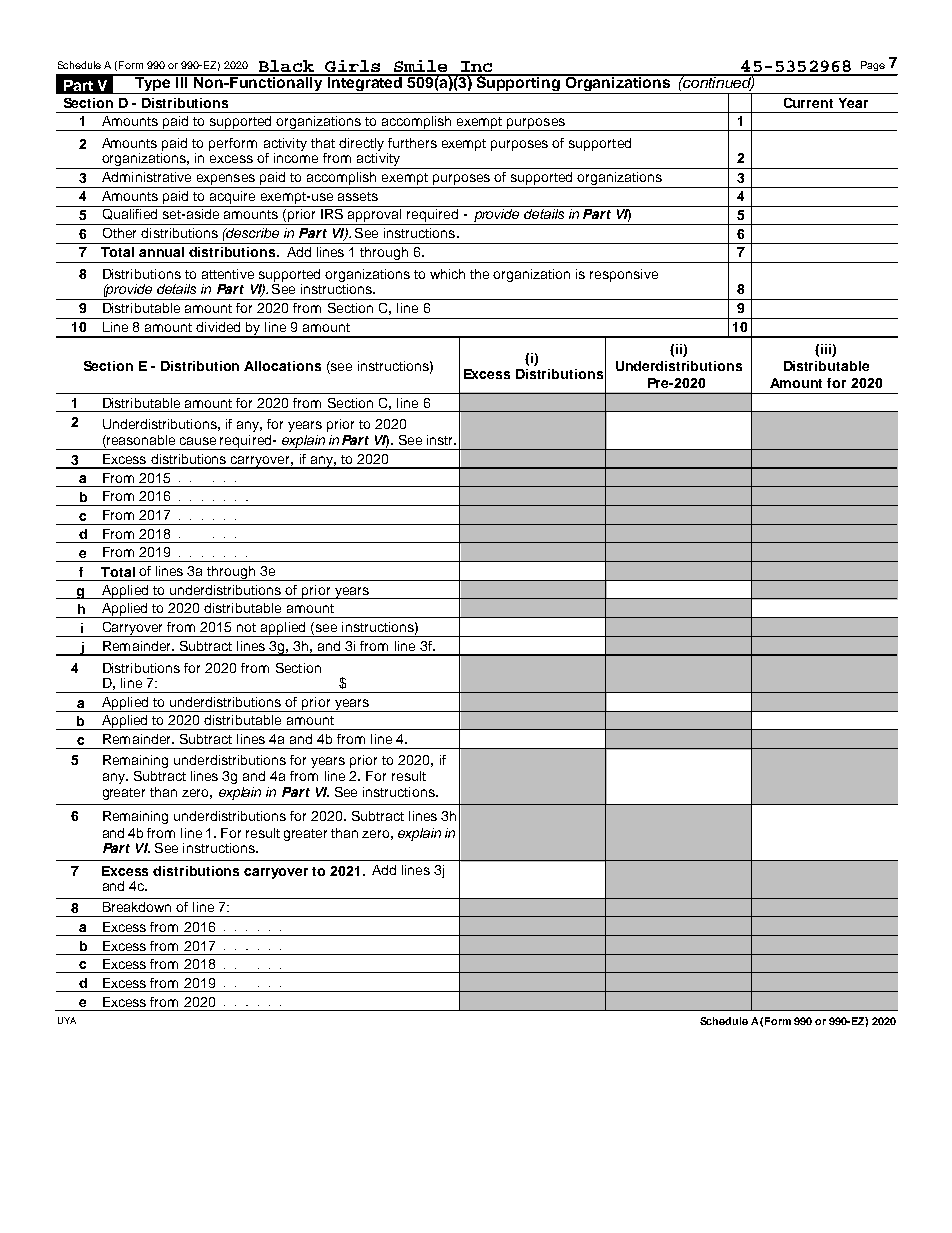 The image size is (952, 1233). What do you see at coordinates (153, 84) in the screenshot?
I see `Type` at bounding box center [153, 84].
